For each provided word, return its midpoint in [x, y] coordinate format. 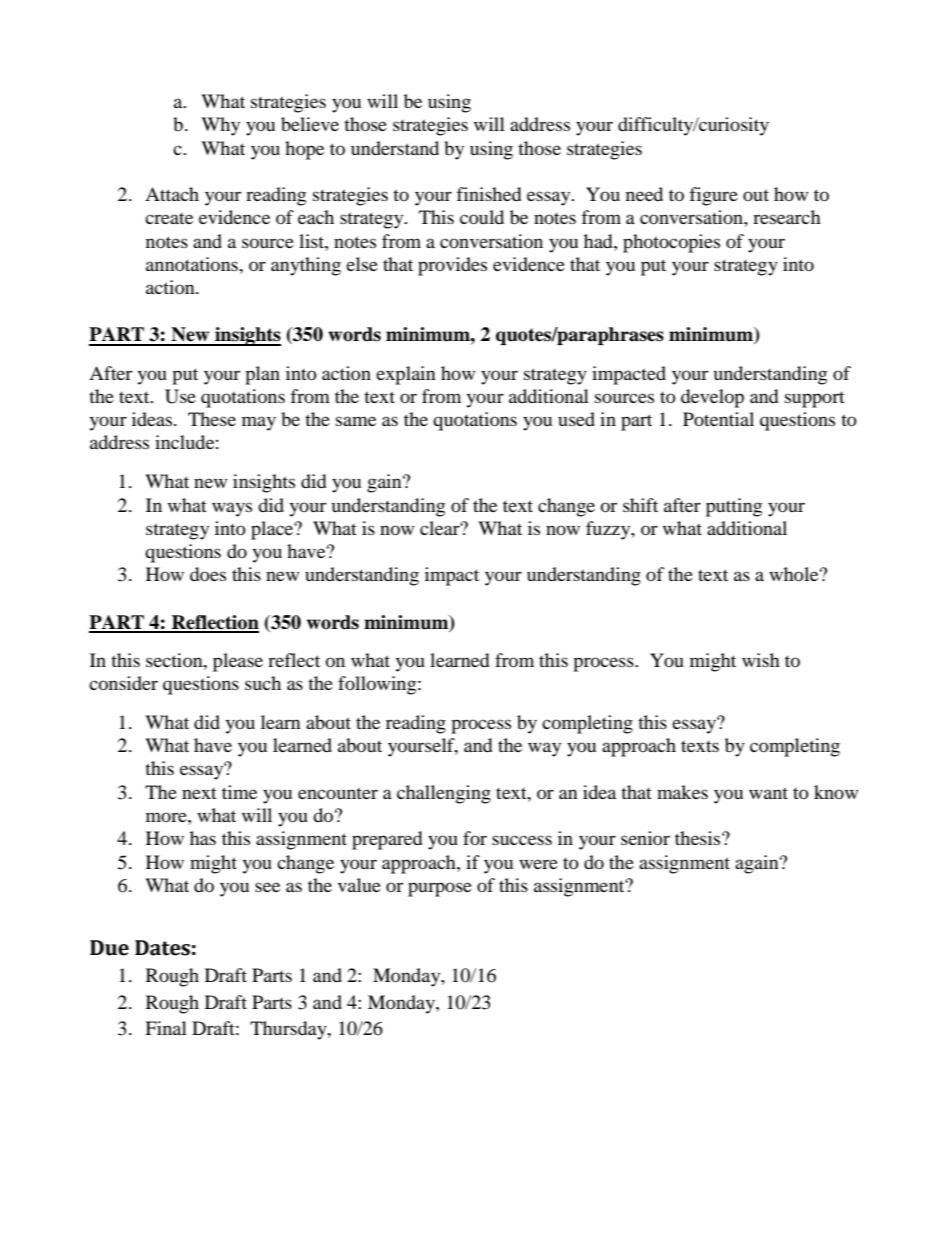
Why [220, 126]
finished [488, 194]
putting [734, 507]
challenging [444, 794]
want [768, 793]
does [208, 574]
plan [262, 375]
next [199, 793]
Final [166, 1028]
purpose [440, 889]
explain [406, 375]
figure [713, 196]
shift [640, 505]
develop [712, 398]
